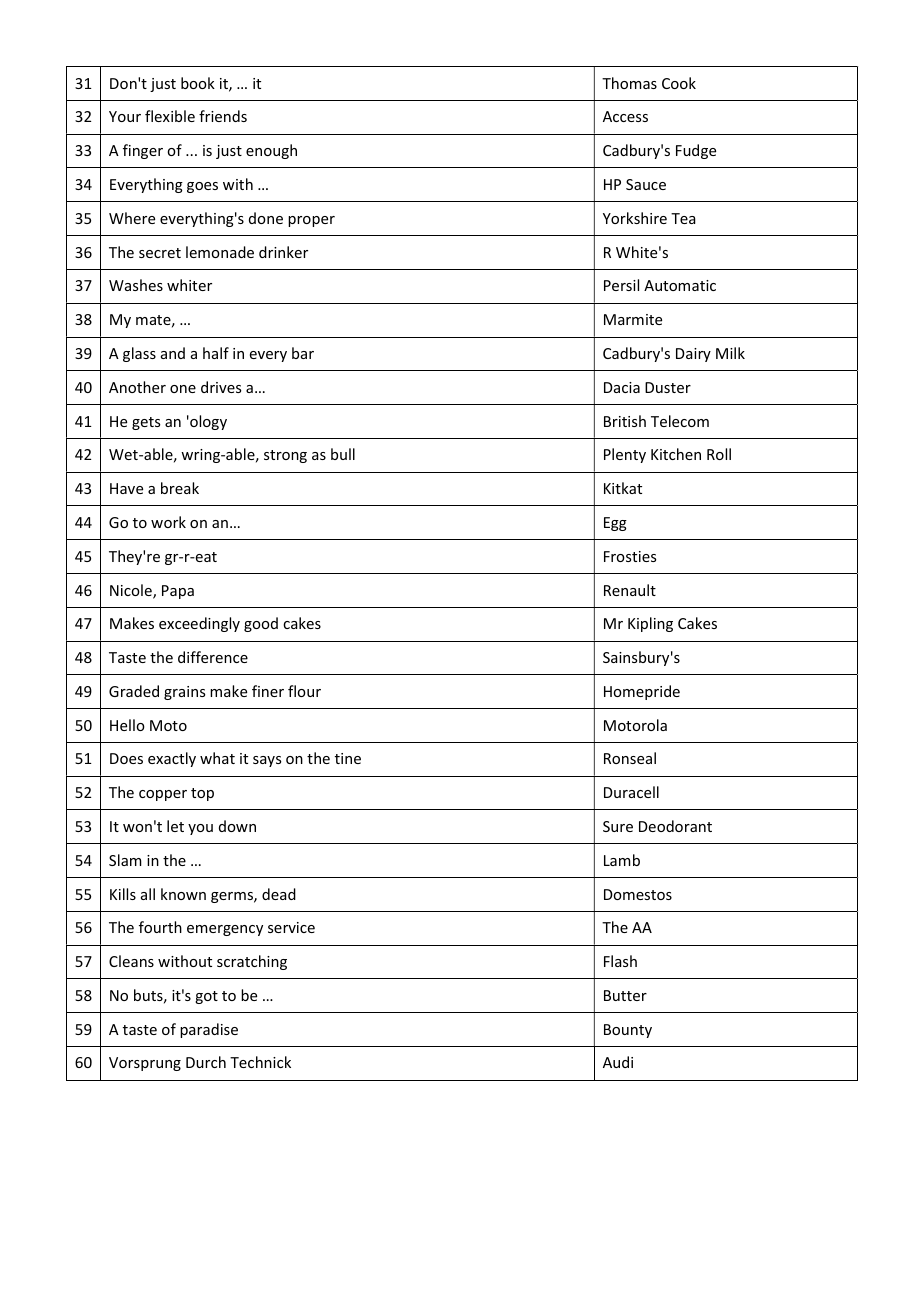  I want to click on Access, so click(625, 116).
